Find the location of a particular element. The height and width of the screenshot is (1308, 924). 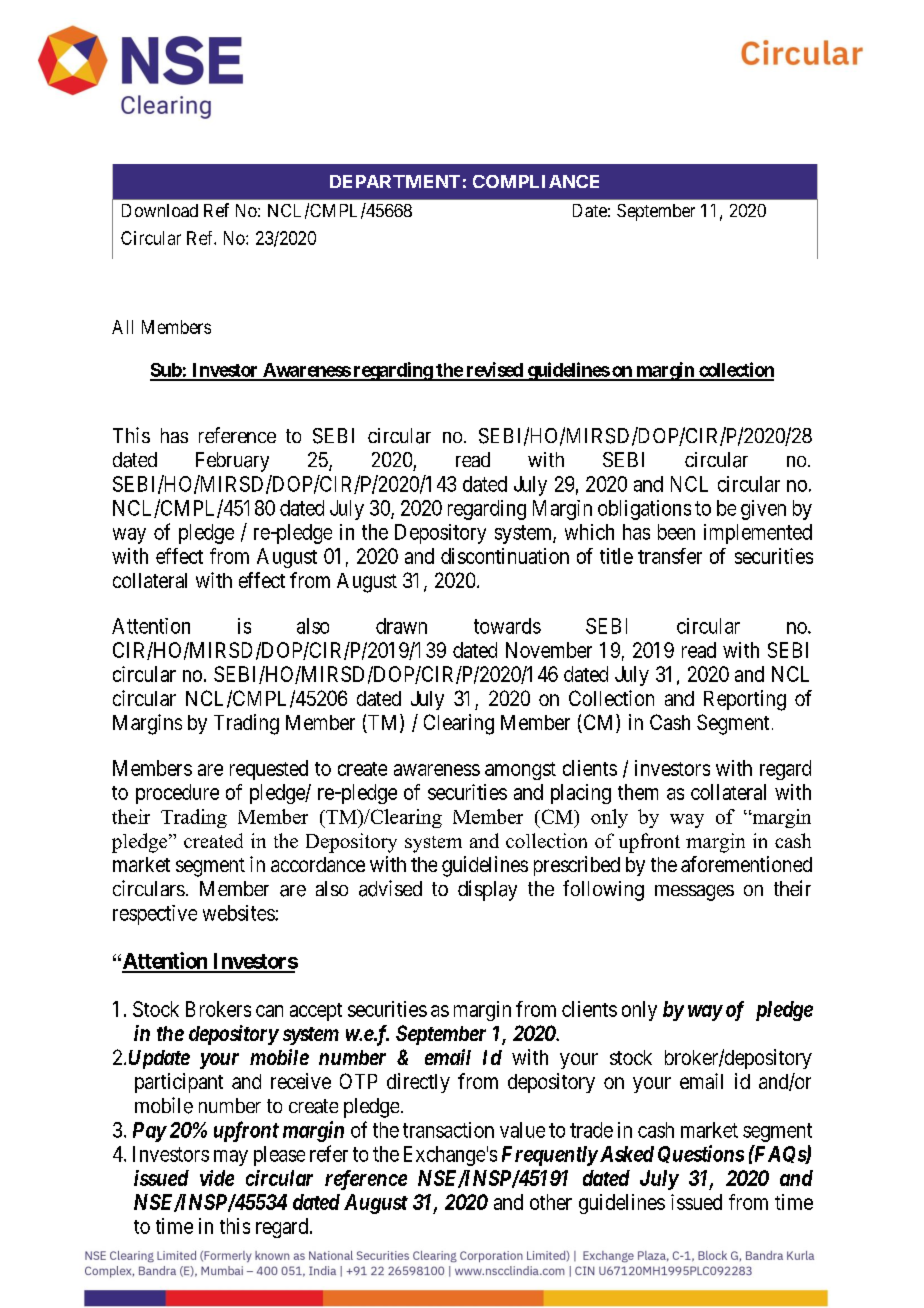

display is located at coordinates (487, 890).
